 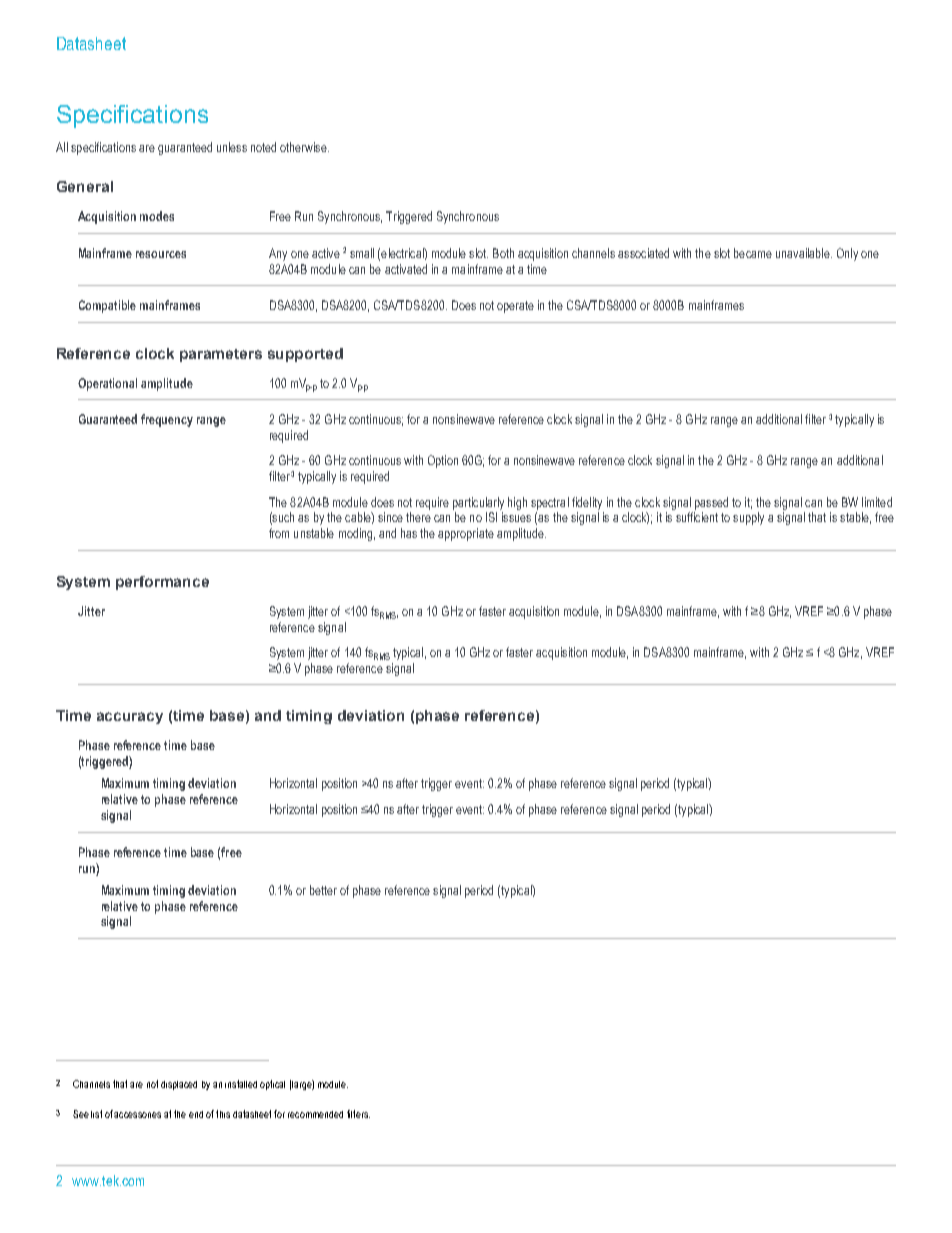 What do you see at coordinates (748, 518) in the screenshot?
I see `supply` at bounding box center [748, 518].
